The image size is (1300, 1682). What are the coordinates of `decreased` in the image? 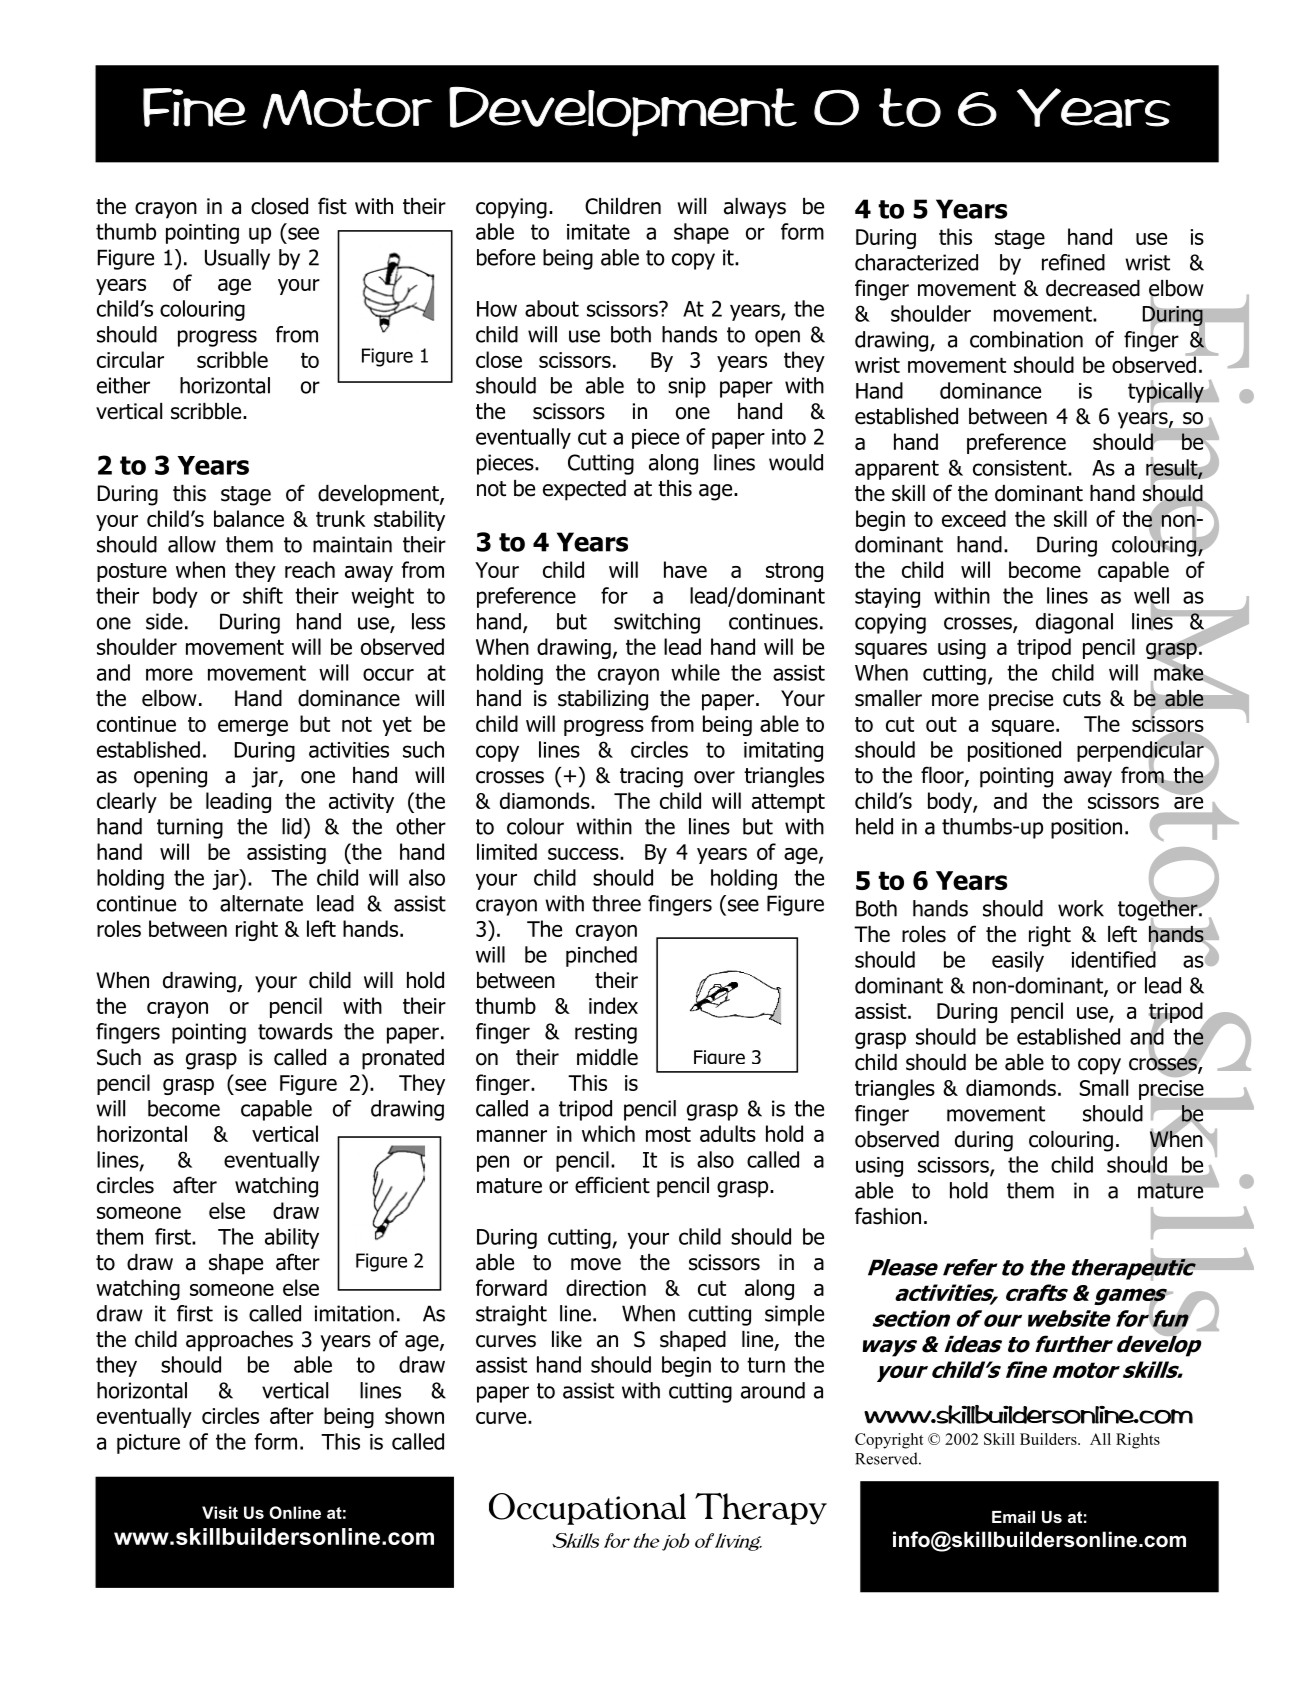 It's located at (1093, 288).
